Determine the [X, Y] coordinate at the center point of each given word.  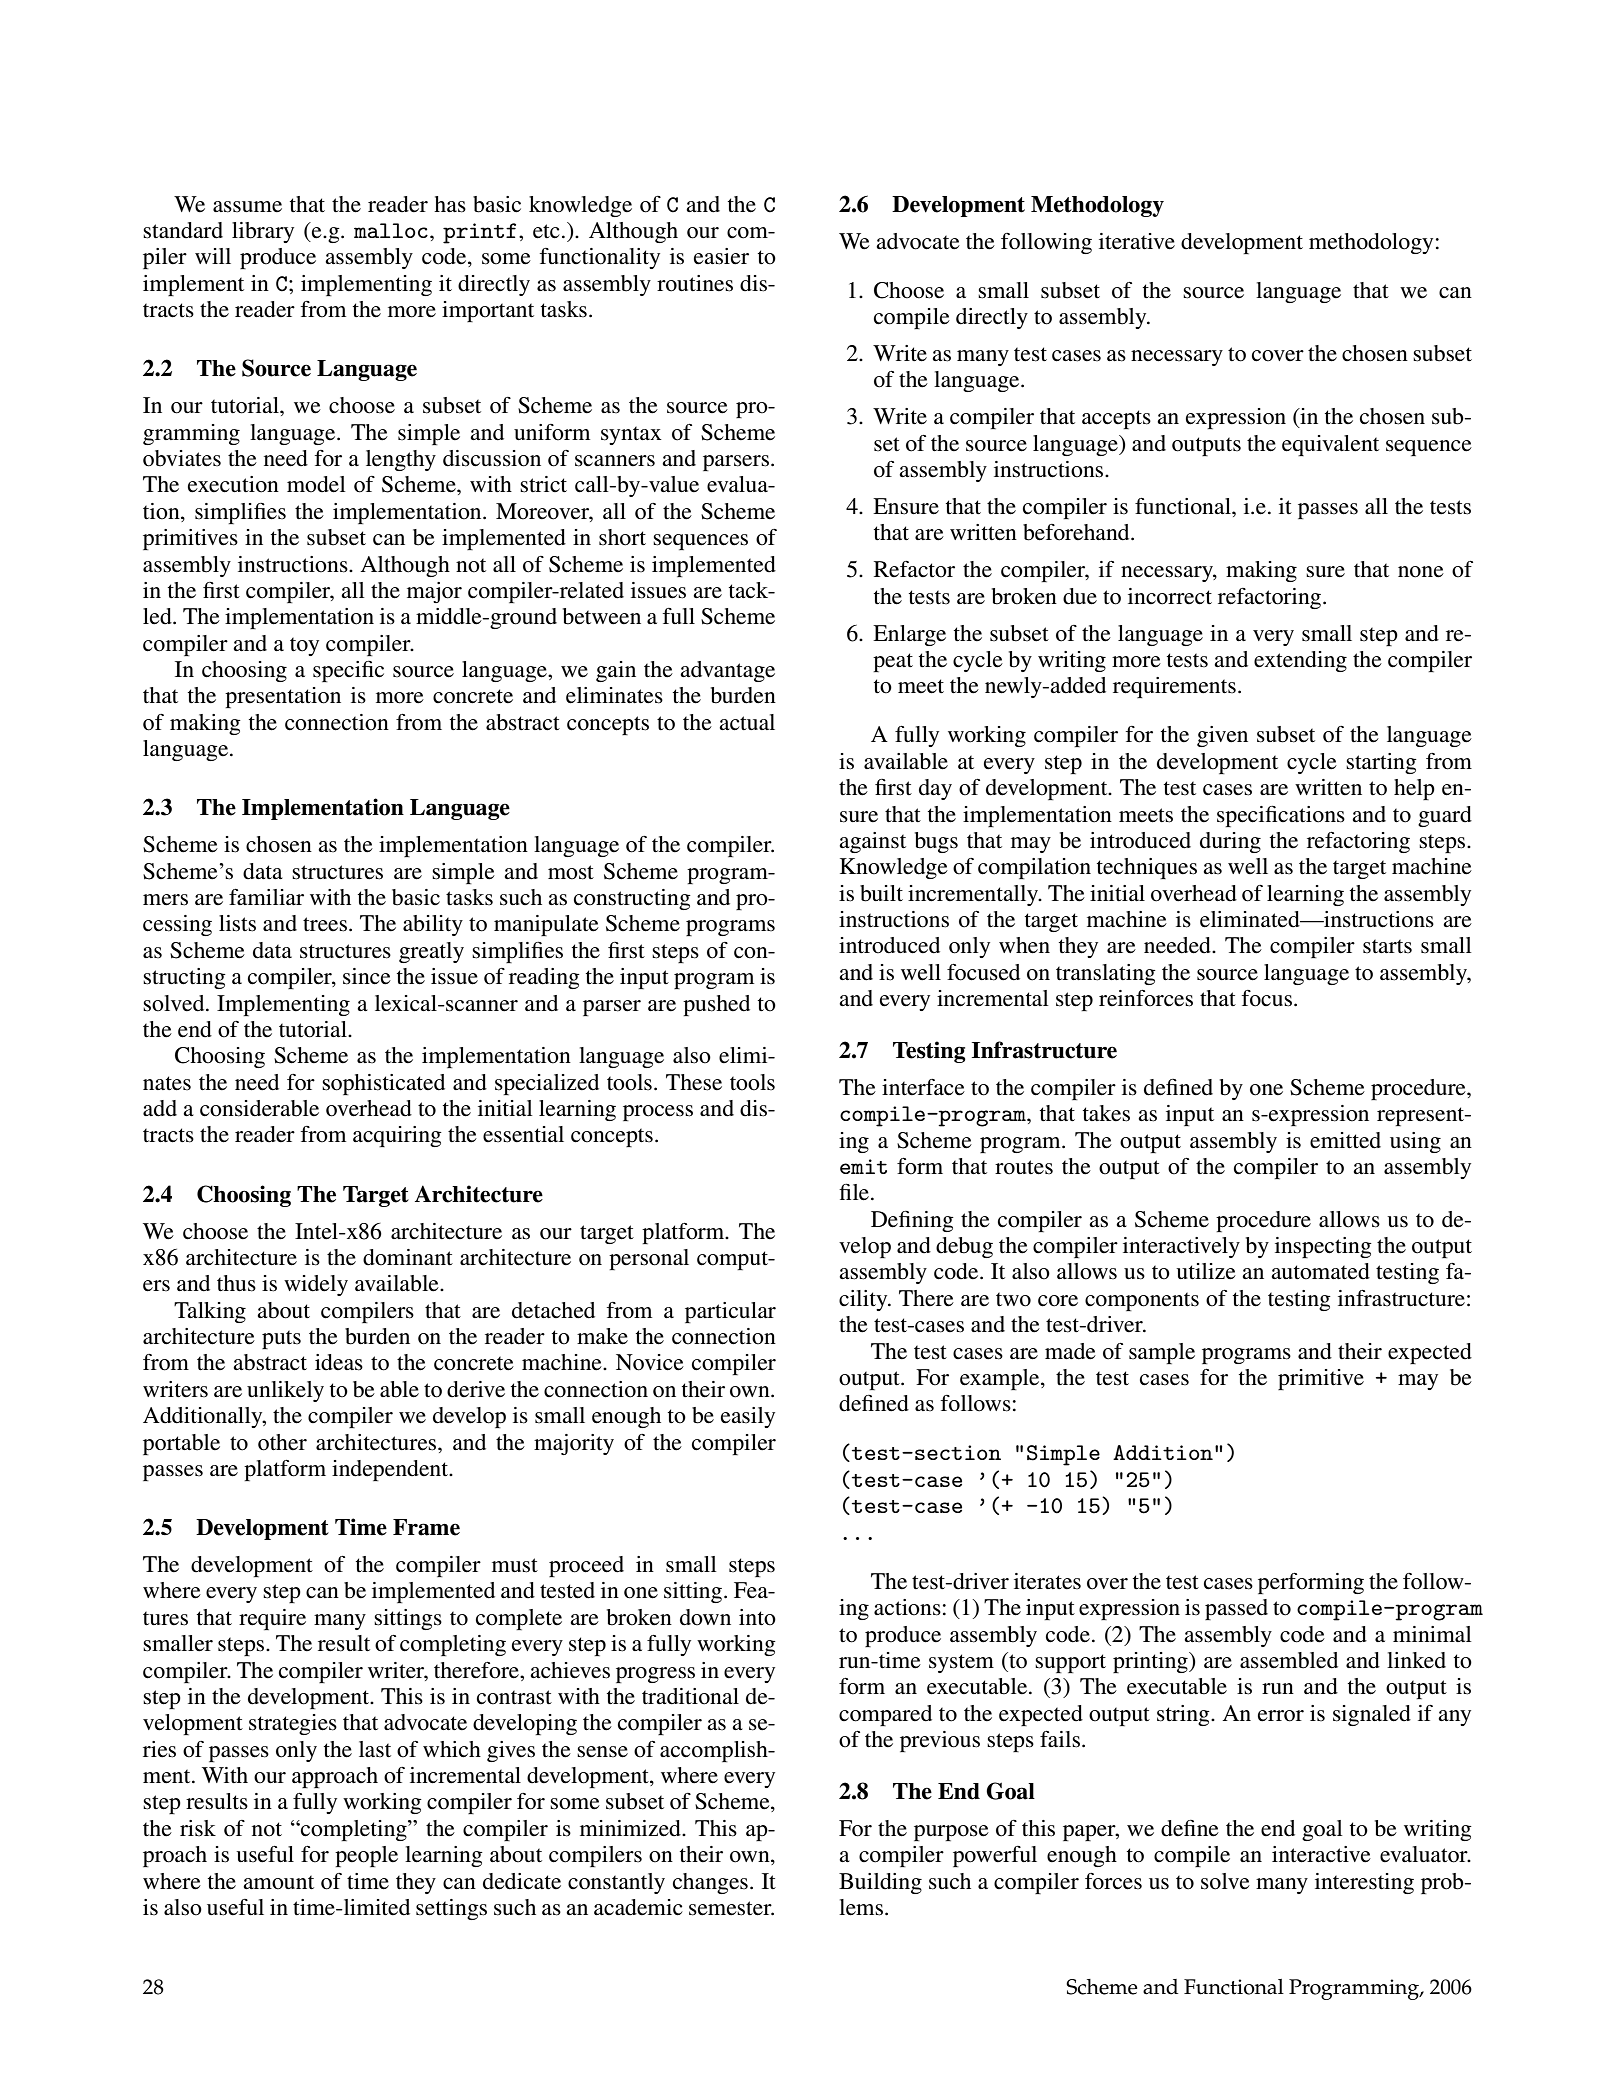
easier [721, 256]
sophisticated [383, 1084]
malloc [391, 230]
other [282, 1442]
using [1415, 1142]
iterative [1137, 241]
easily [748, 1417]
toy [304, 646]
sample [1162, 1353]
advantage [727, 671]
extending [1300, 661]
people [366, 1856]
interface [923, 1087]
